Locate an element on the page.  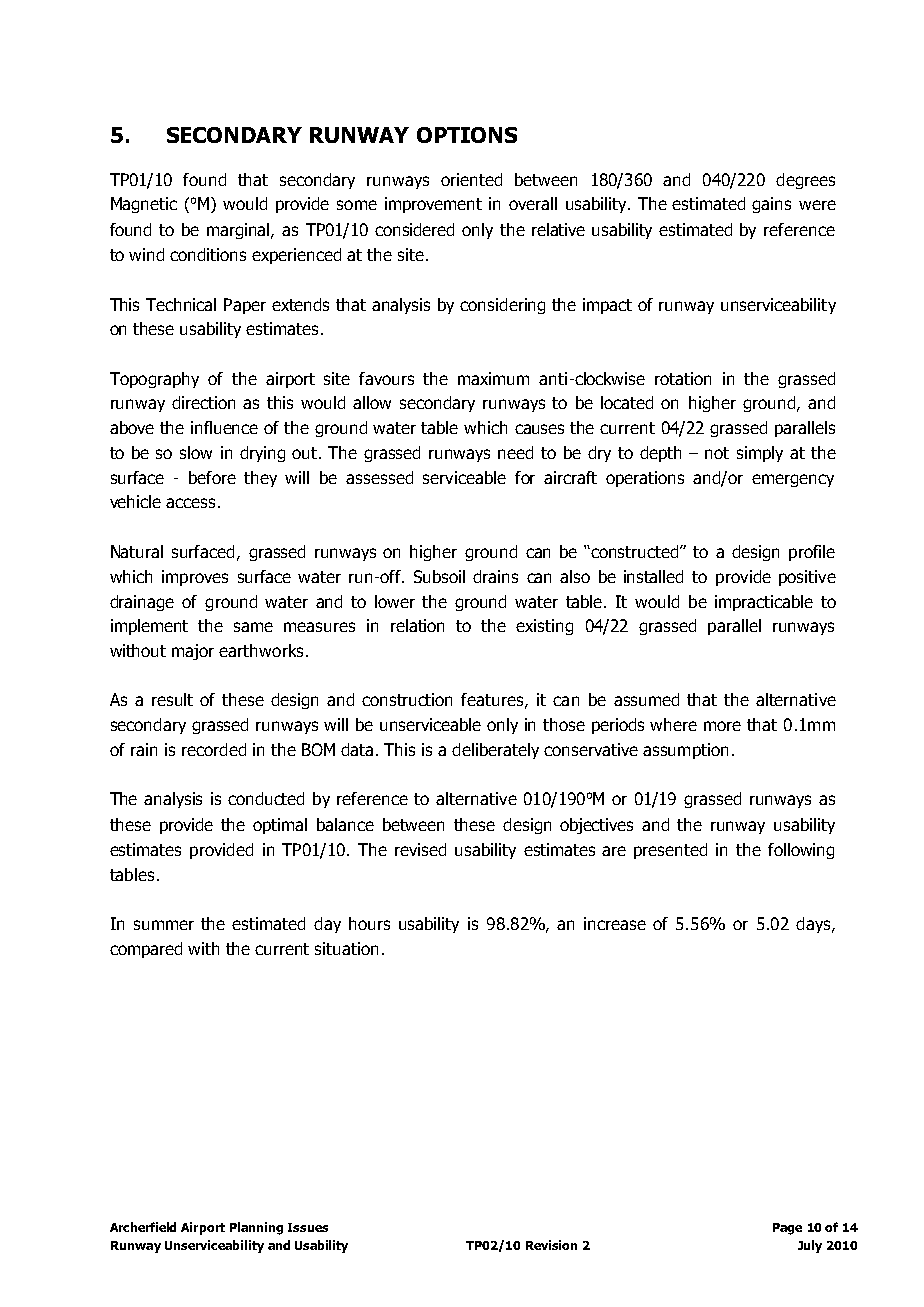
Planning is located at coordinates (256, 1228).
